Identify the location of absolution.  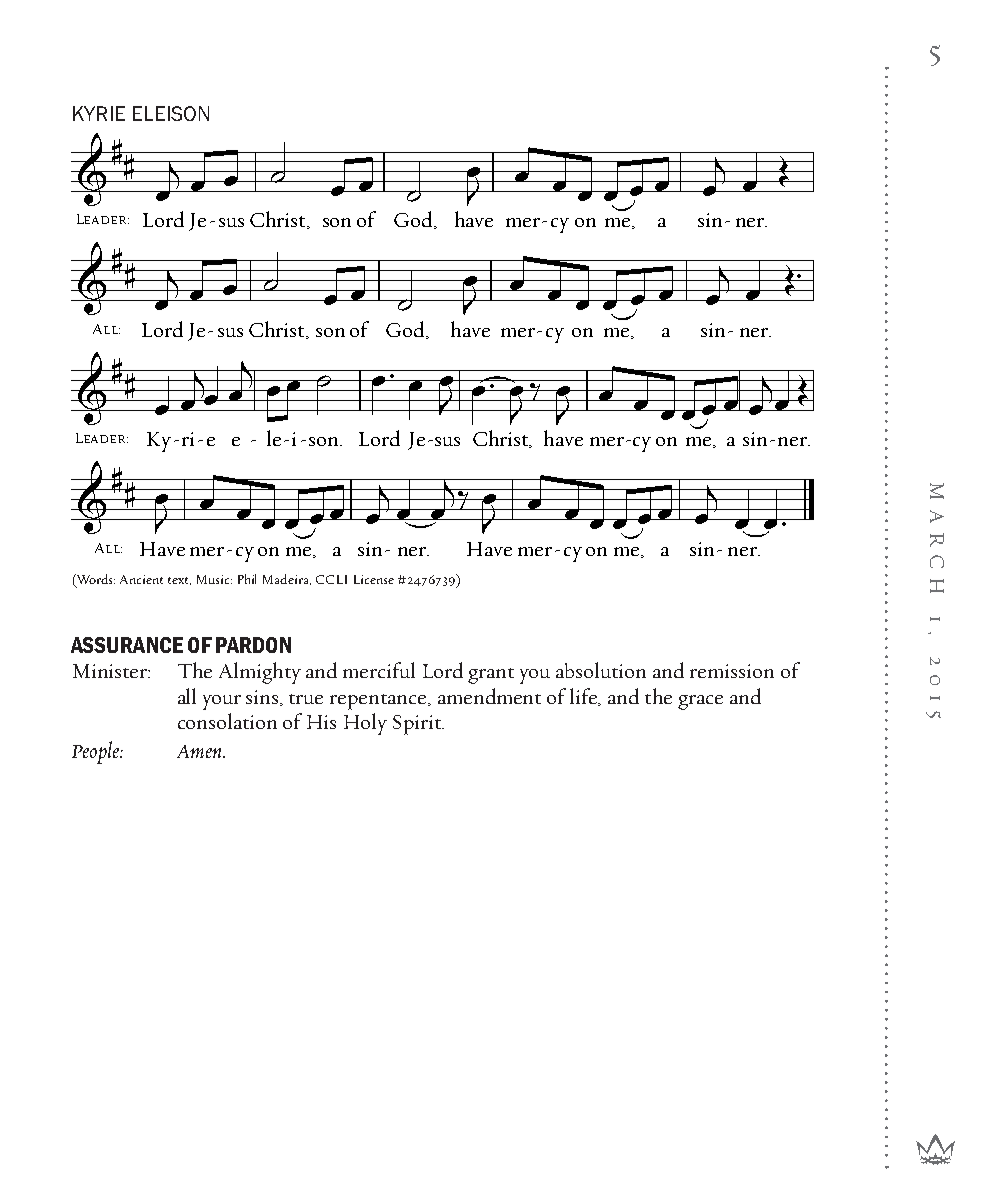
(601, 670).
